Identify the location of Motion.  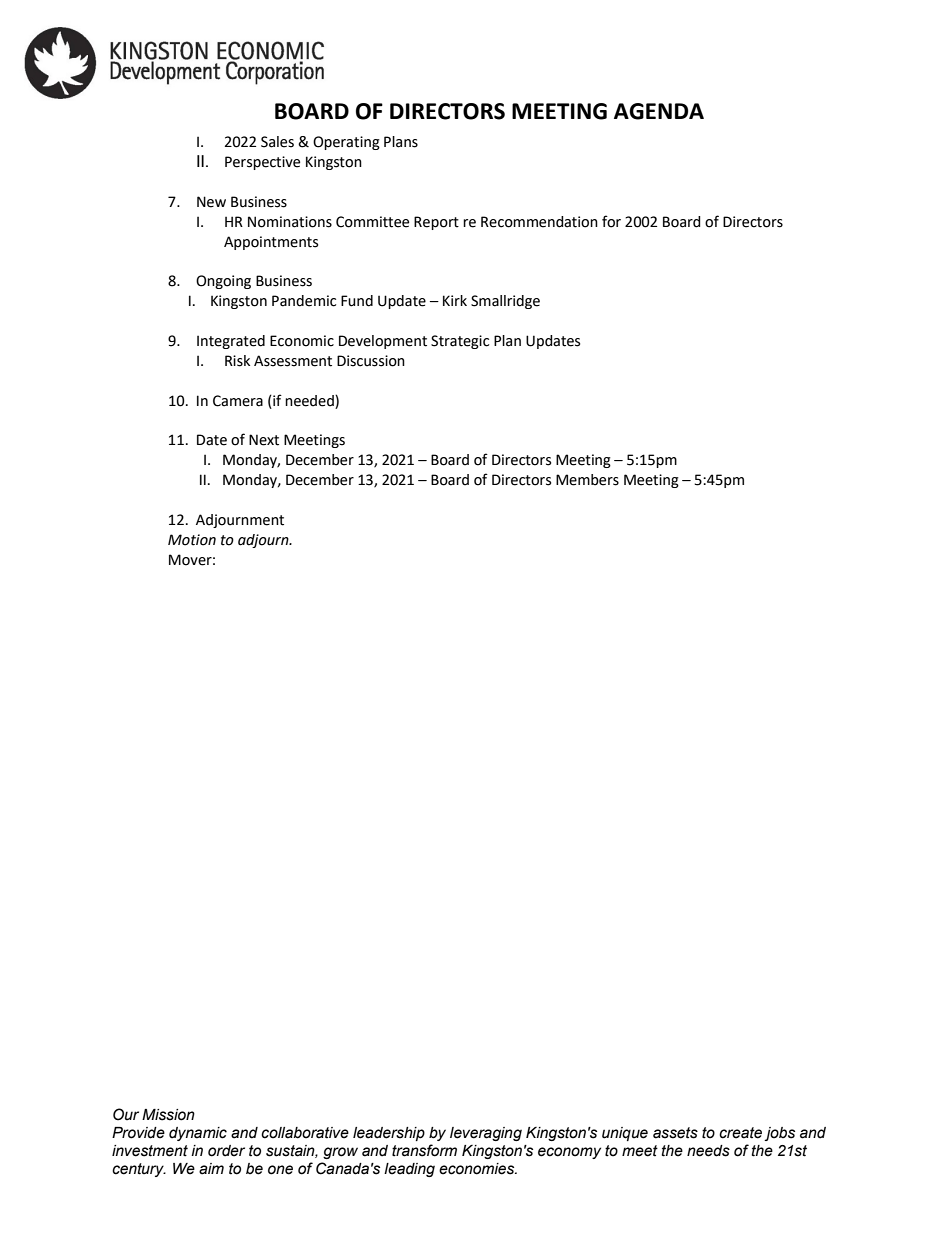
(192, 540).
